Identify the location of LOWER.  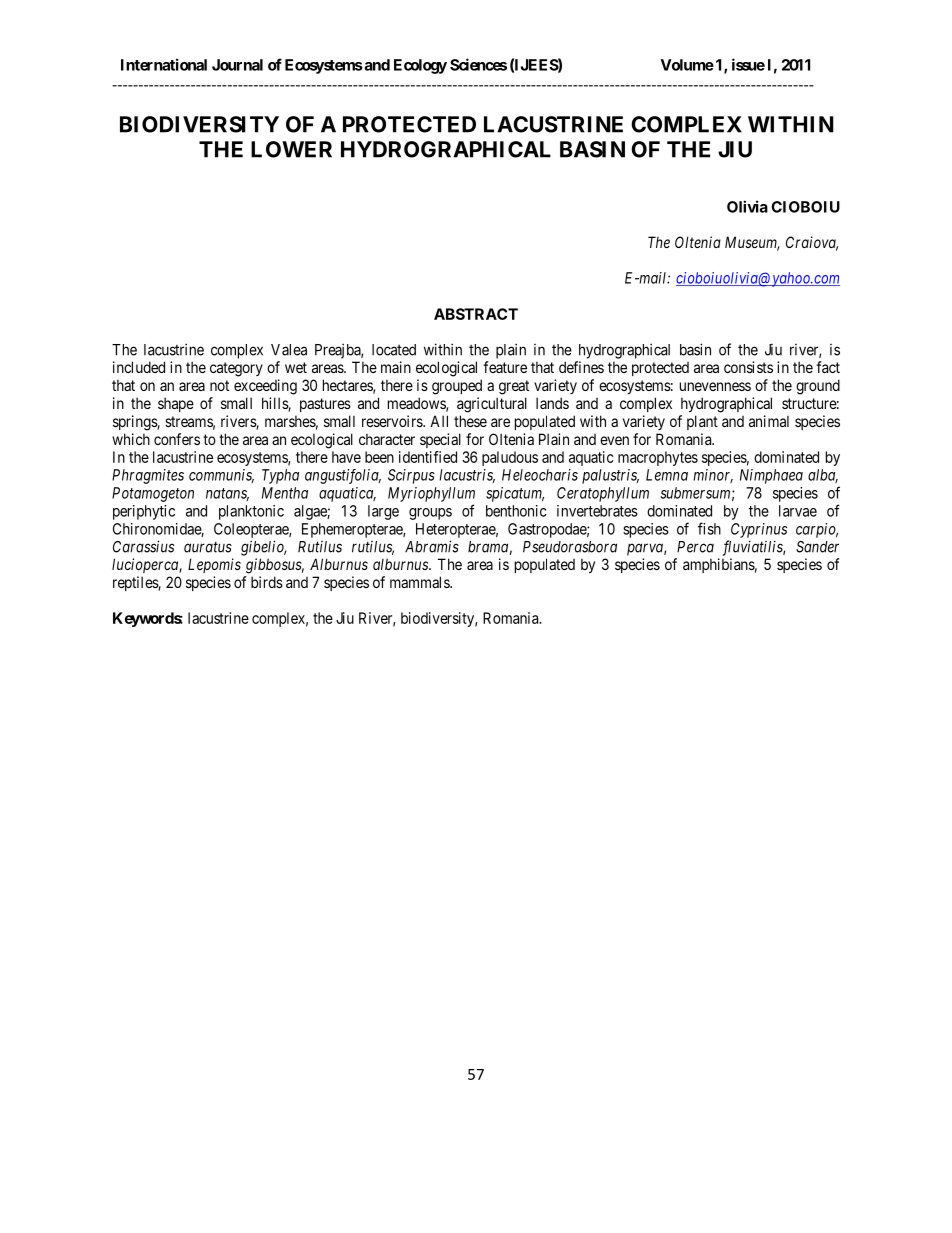
(291, 149).
